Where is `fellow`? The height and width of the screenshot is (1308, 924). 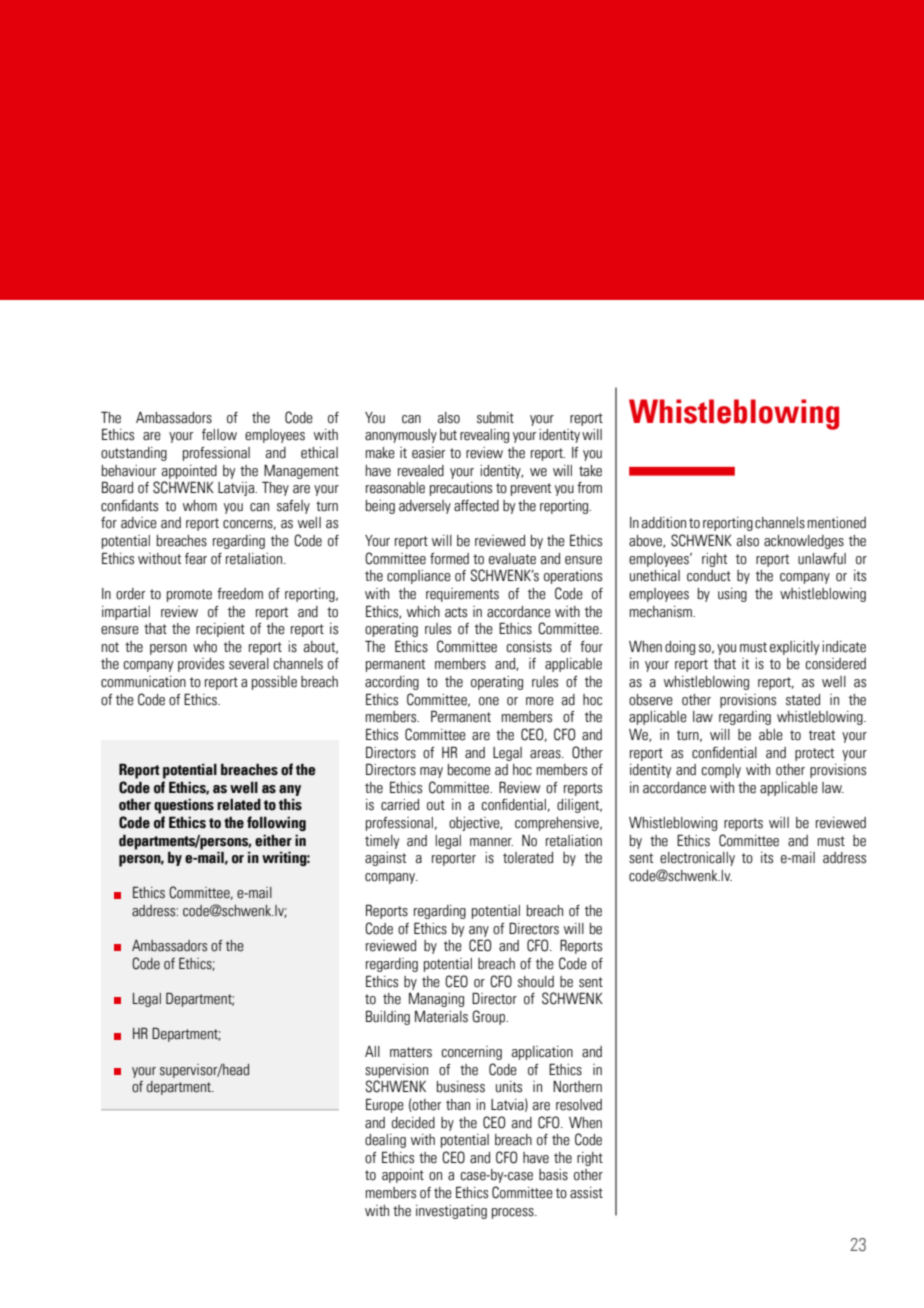 fellow is located at coordinates (219, 435).
